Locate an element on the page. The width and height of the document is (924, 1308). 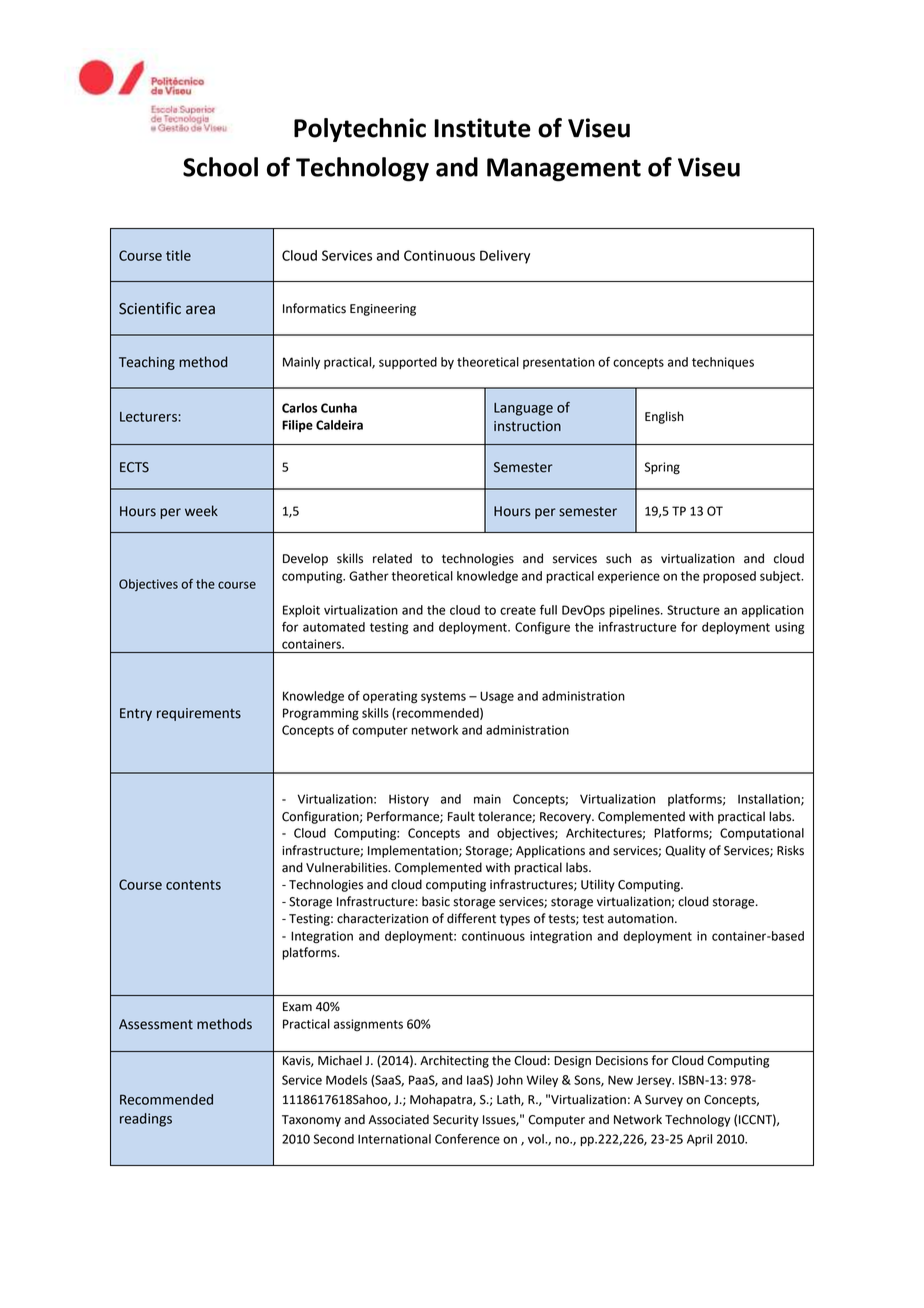
Security is located at coordinates (456, 1121).
